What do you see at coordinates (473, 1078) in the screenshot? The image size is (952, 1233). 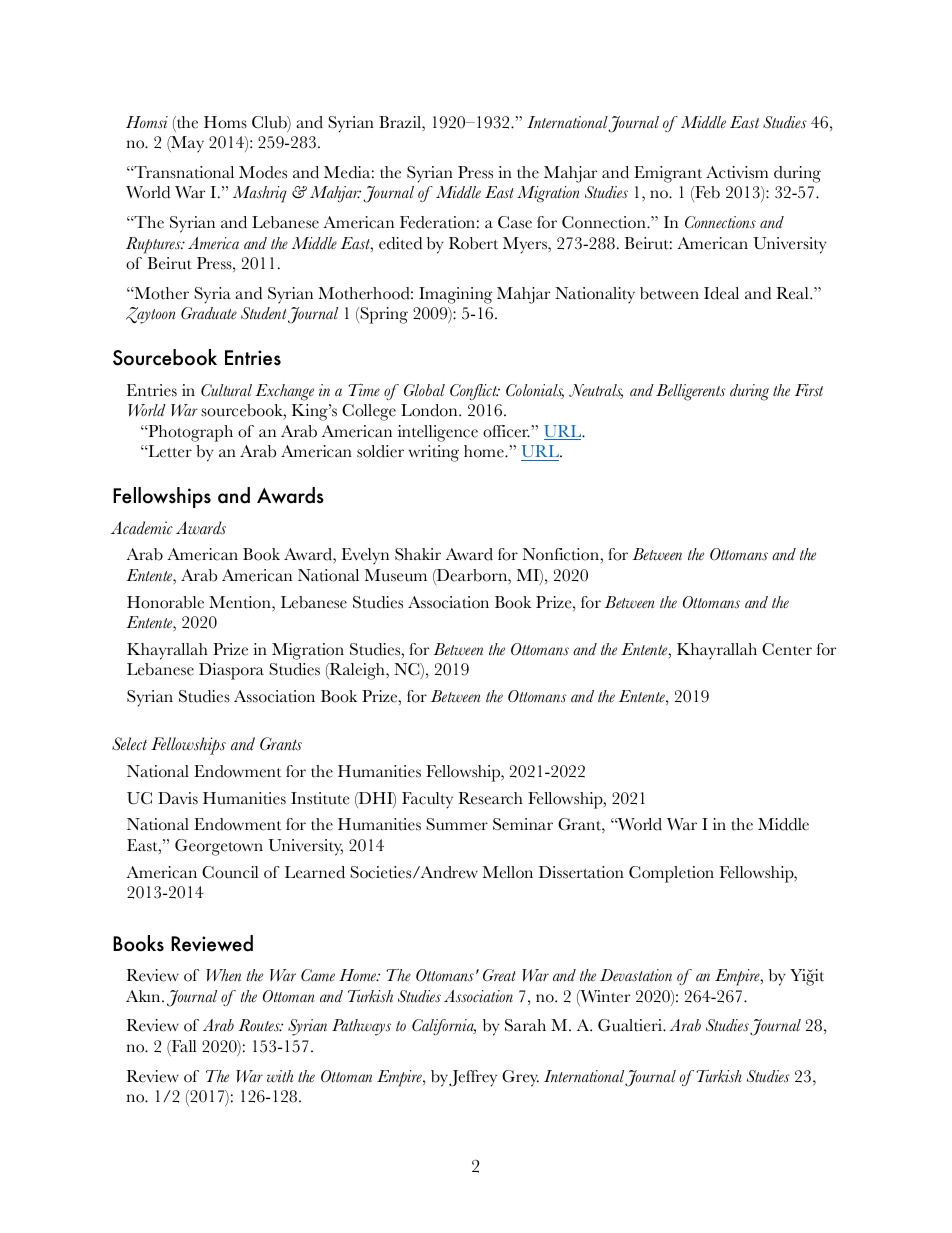 I see `Jeffrey` at bounding box center [473, 1078].
